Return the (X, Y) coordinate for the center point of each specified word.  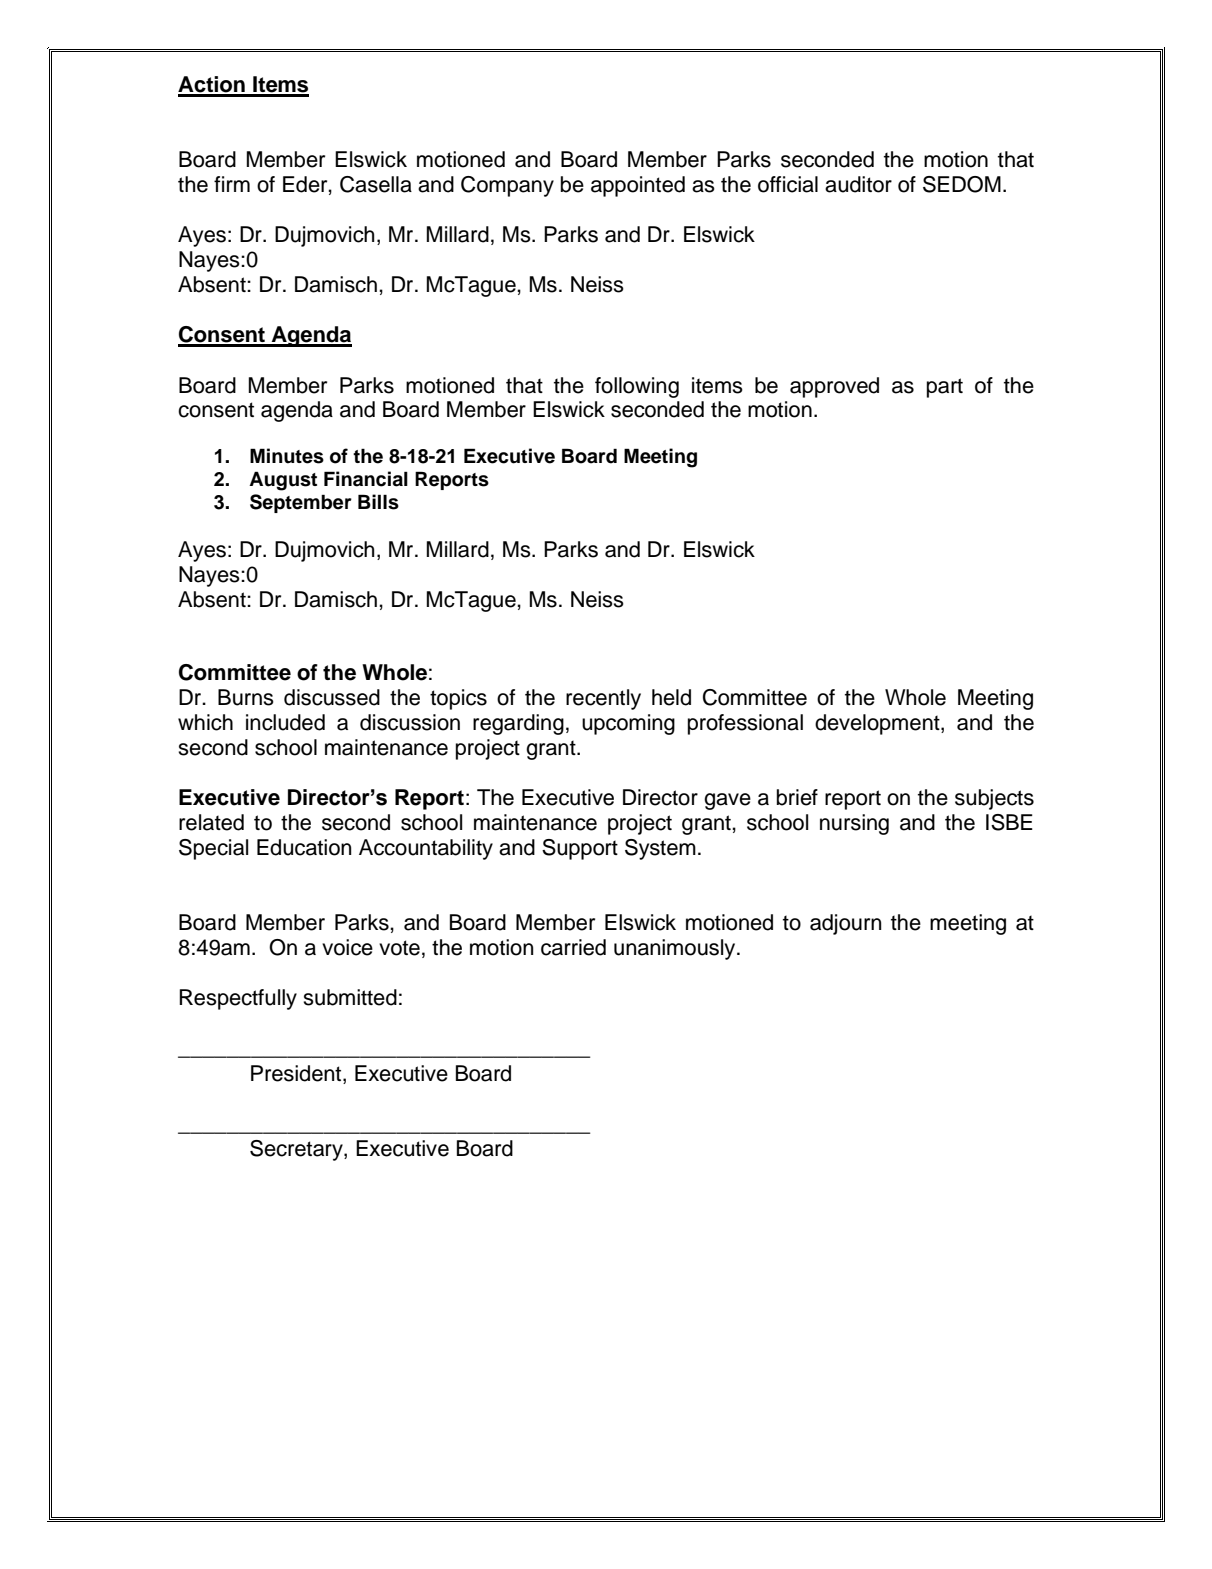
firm (232, 184)
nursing (854, 824)
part (945, 388)
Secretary (297, 1150)
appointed (638, 186)
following (637, 387)
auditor (858, 184)
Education (304, 847)
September (301, 503)
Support (580, 849)
